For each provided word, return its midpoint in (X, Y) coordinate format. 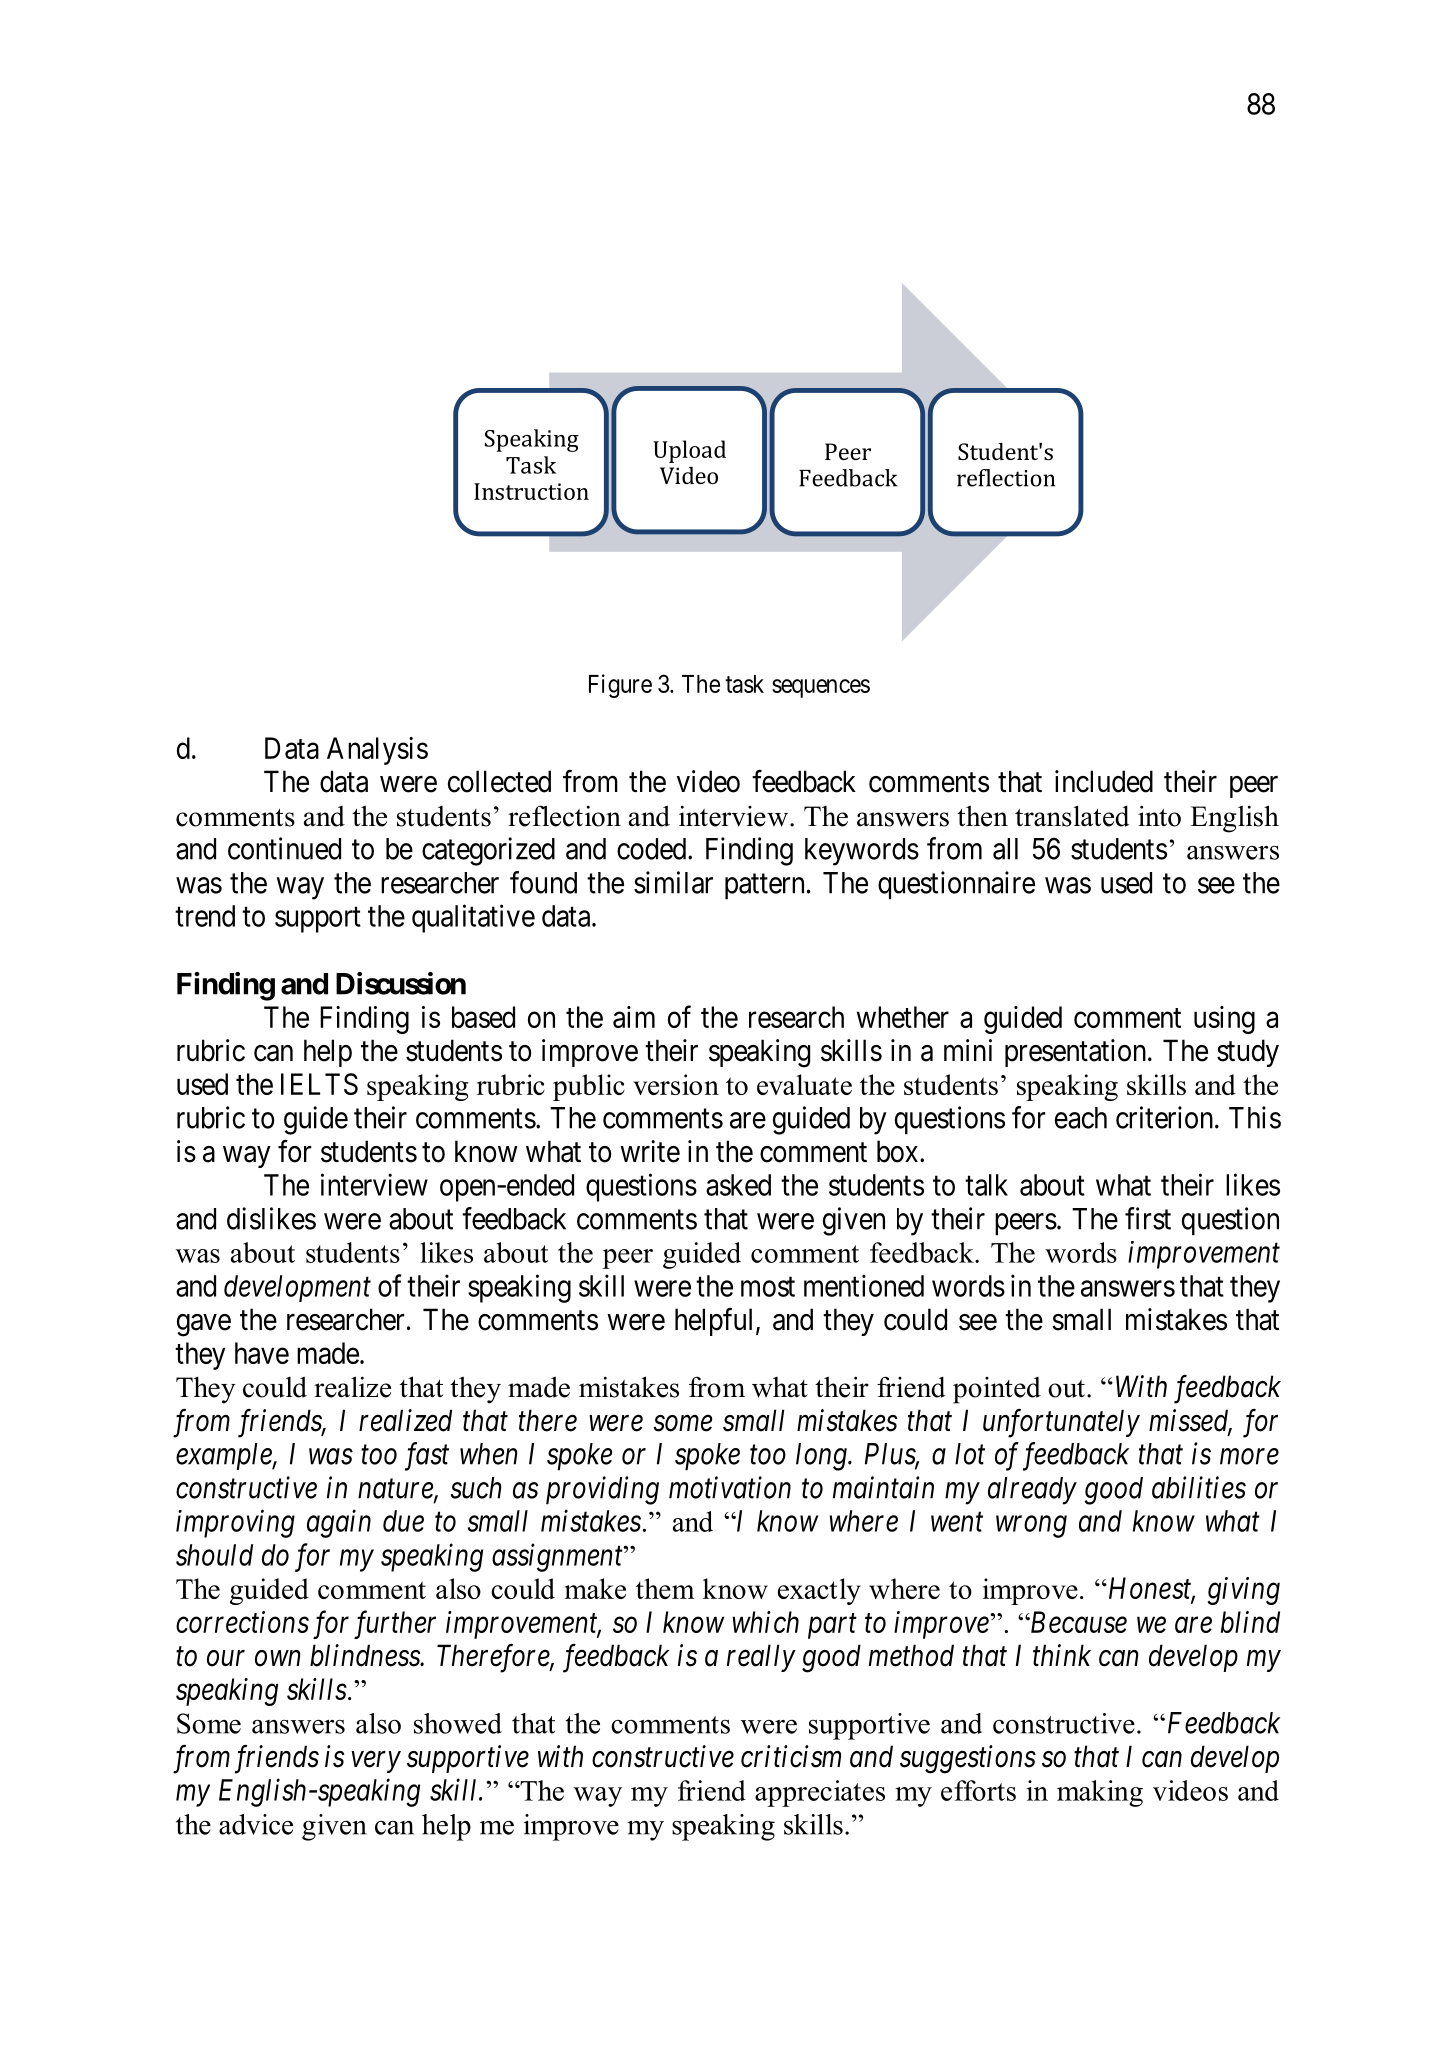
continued (284, 848)
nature (396, 1490)
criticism (791, 1757)
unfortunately (1061, 1423)
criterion (1166, 1117)
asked (738, 1185)
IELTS (319, 1084)
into (1159, 816)
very (376, 1762)
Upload (689, 451)
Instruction (531, 491)
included (1104, 781)
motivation (730, 1488)
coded (653, 849)
